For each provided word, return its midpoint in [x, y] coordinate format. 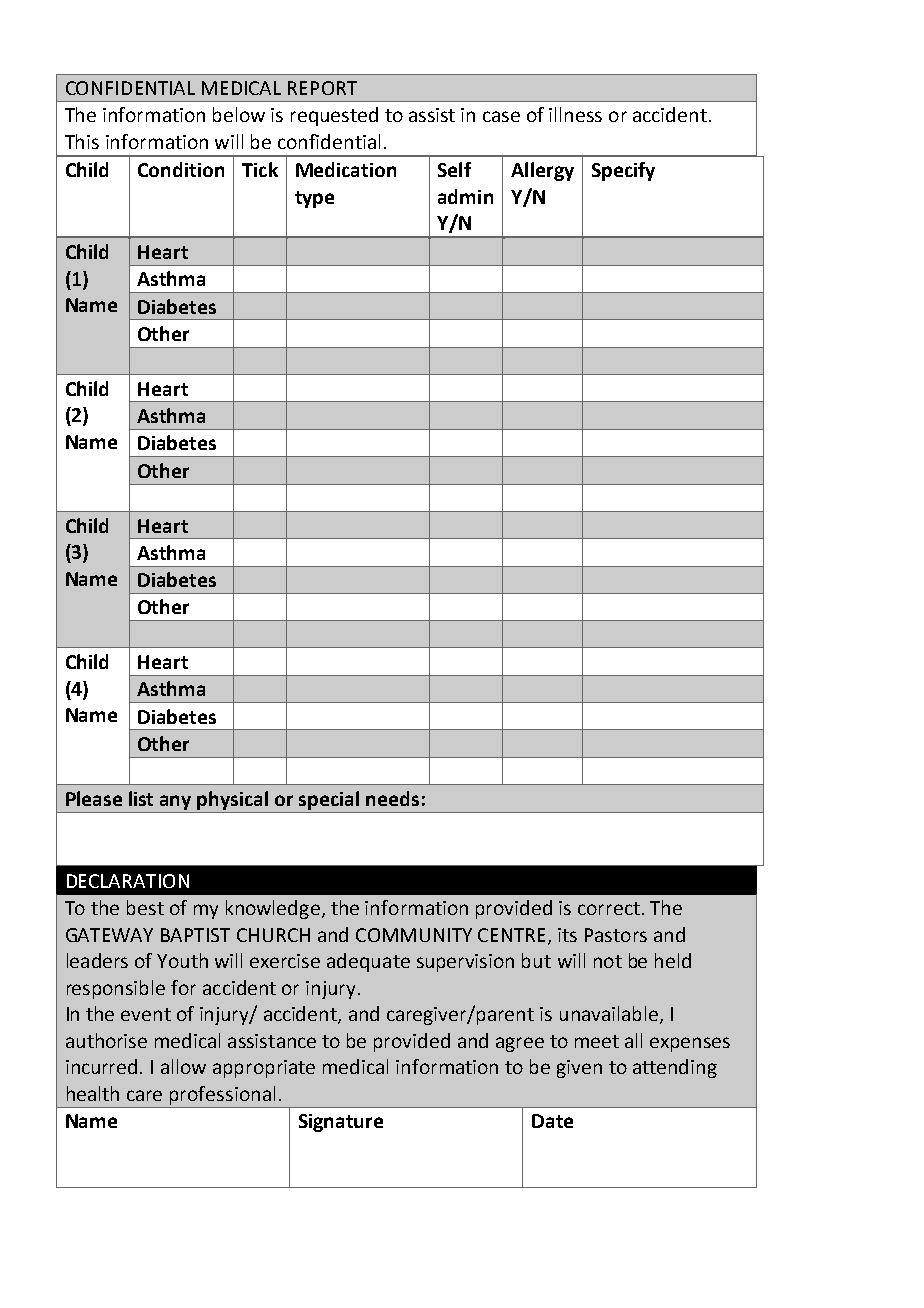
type [314, 199]
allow [183, 1066]
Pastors [616, 935]
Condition [181, 169]
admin [465, 196]
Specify [623, 171]
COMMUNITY [414, 935]
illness [575, 114]
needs [392, 798]
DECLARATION [128, 881]
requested [334, 116]
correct [609, 908]
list [141, 798]
